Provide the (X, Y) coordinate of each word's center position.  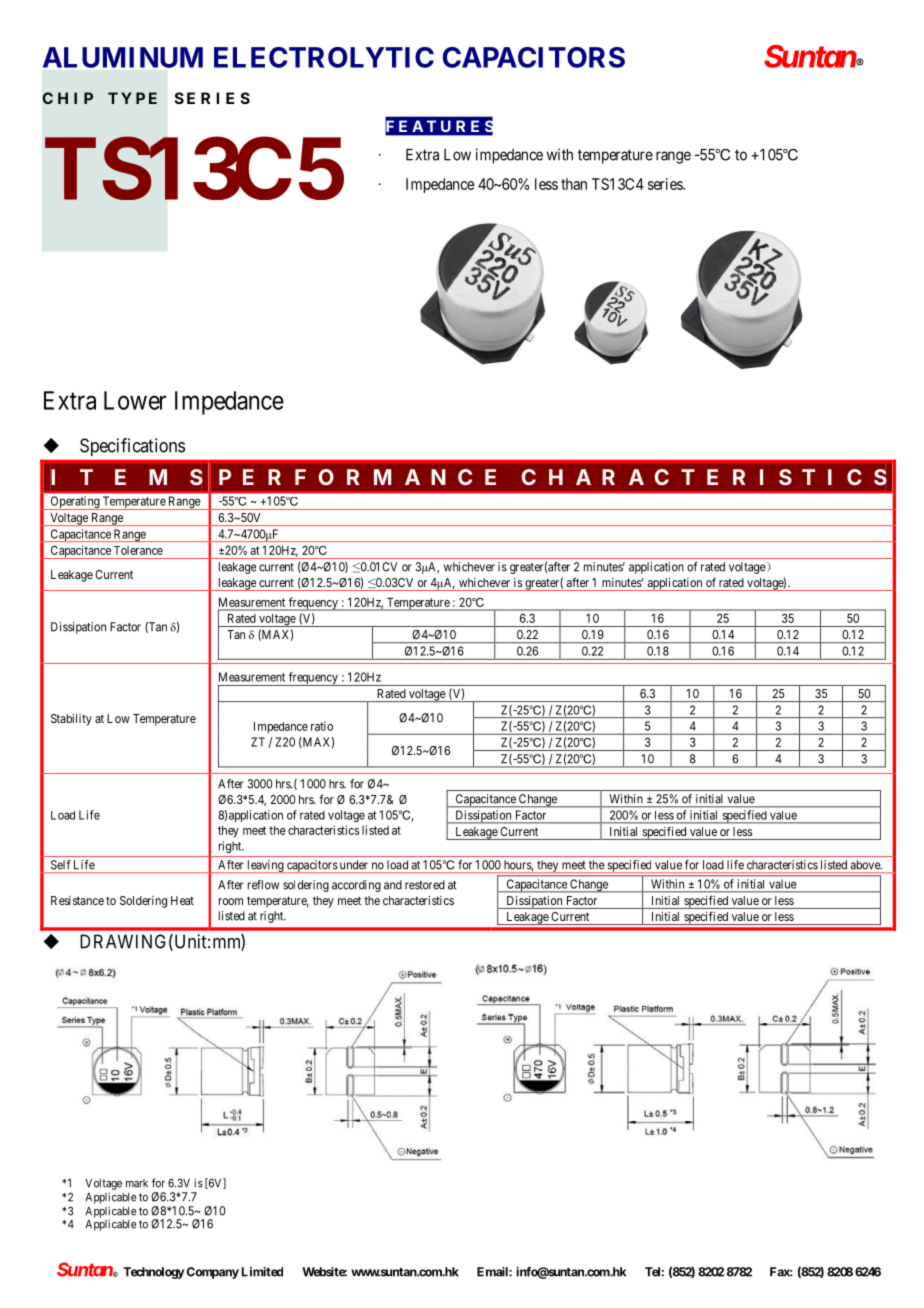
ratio (322, 726)
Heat (182, 900)
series (666, 184)
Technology (153, 1273)
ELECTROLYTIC (324, 57)
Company (213, 1273)
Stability (71, 720)
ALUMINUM (123, 57)
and (393, 885)
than (574, 184)
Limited (262, 1272)
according (356, 886)
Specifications (132, 447)
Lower (135, 400)
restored (425, 885)
